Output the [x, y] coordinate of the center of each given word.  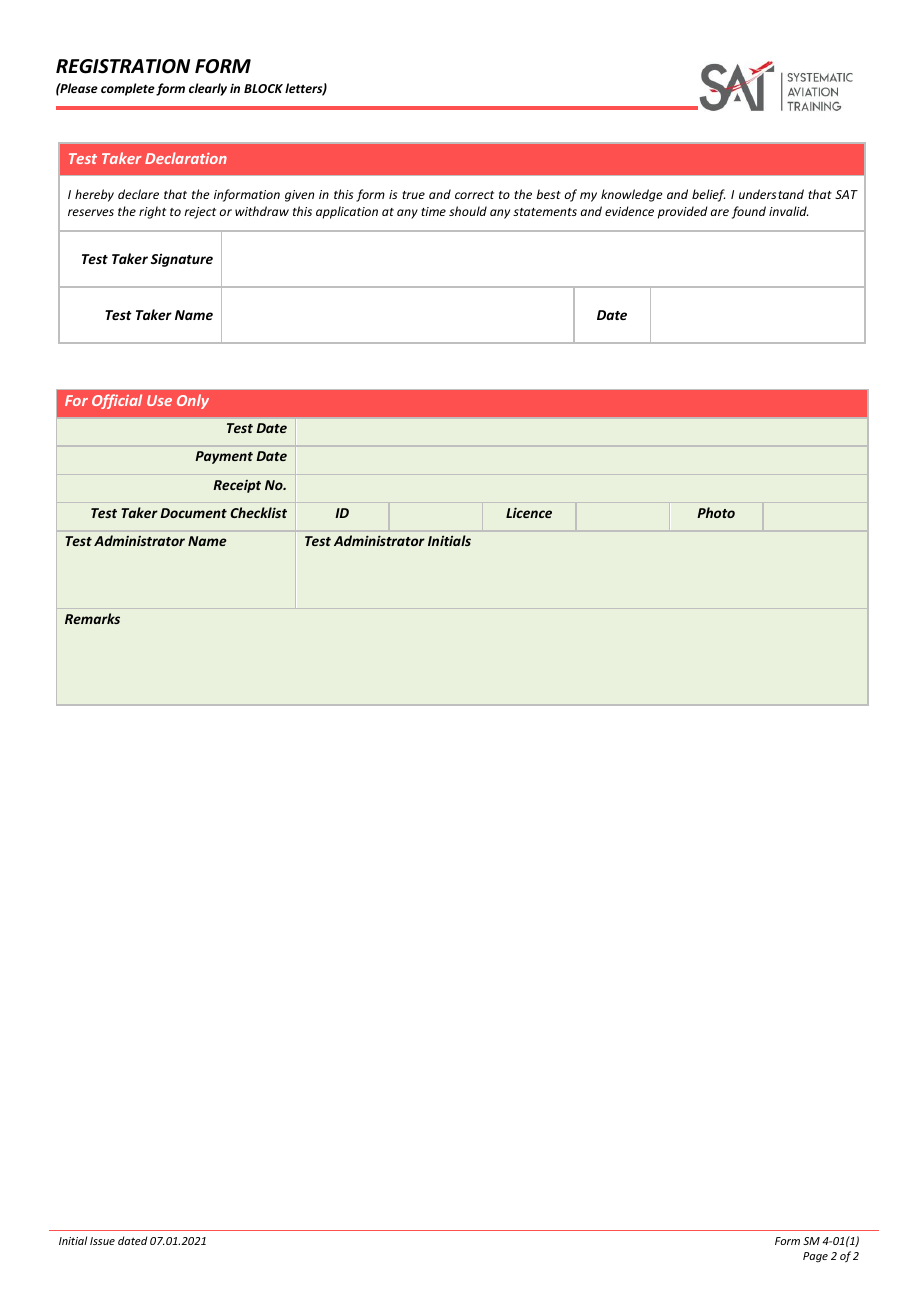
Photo [716, 512]
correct [474, 195]
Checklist [258, 512]
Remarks [92, 618]
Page [815, 1257]
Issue [102, 1241]
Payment [224, 457]
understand [771, 194]
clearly [208, 89]
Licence [529, 512]
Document [193, 513]
